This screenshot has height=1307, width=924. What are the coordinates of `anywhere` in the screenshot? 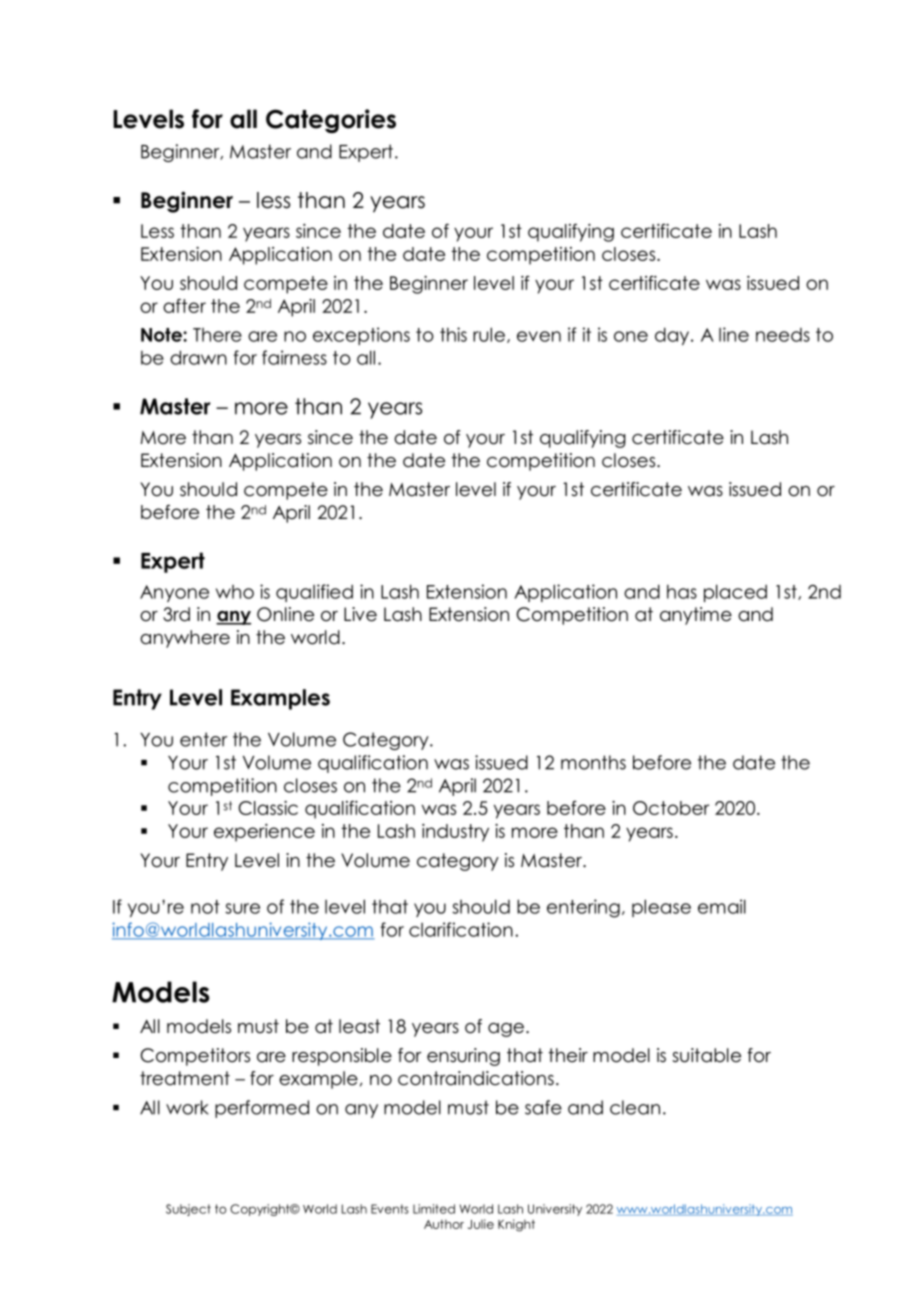 It's located at (185, 639).
